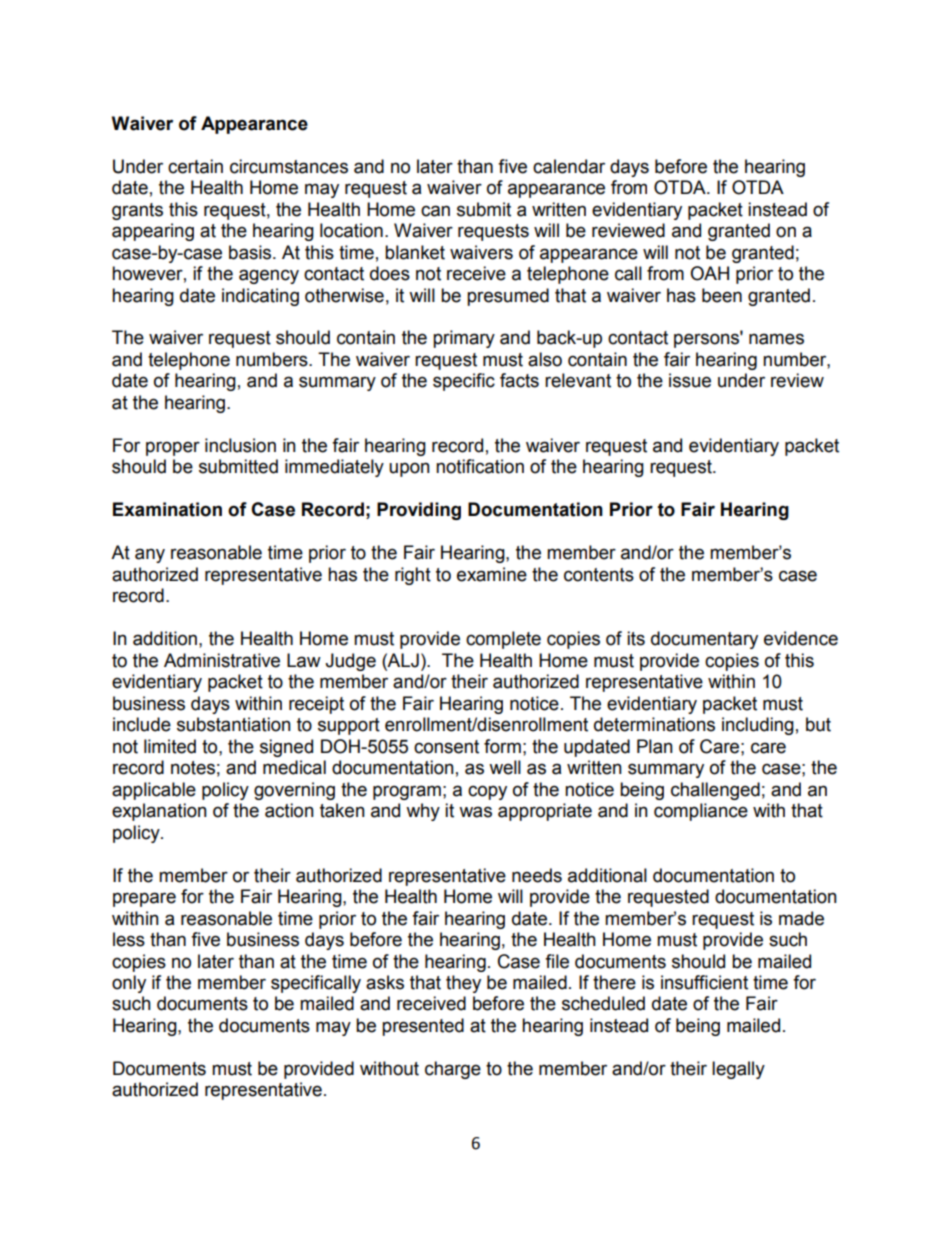 The width and height of the document is (952, 1233). Describe the element at coordinates (503, 640) in the document. I see `complete` at that location.
